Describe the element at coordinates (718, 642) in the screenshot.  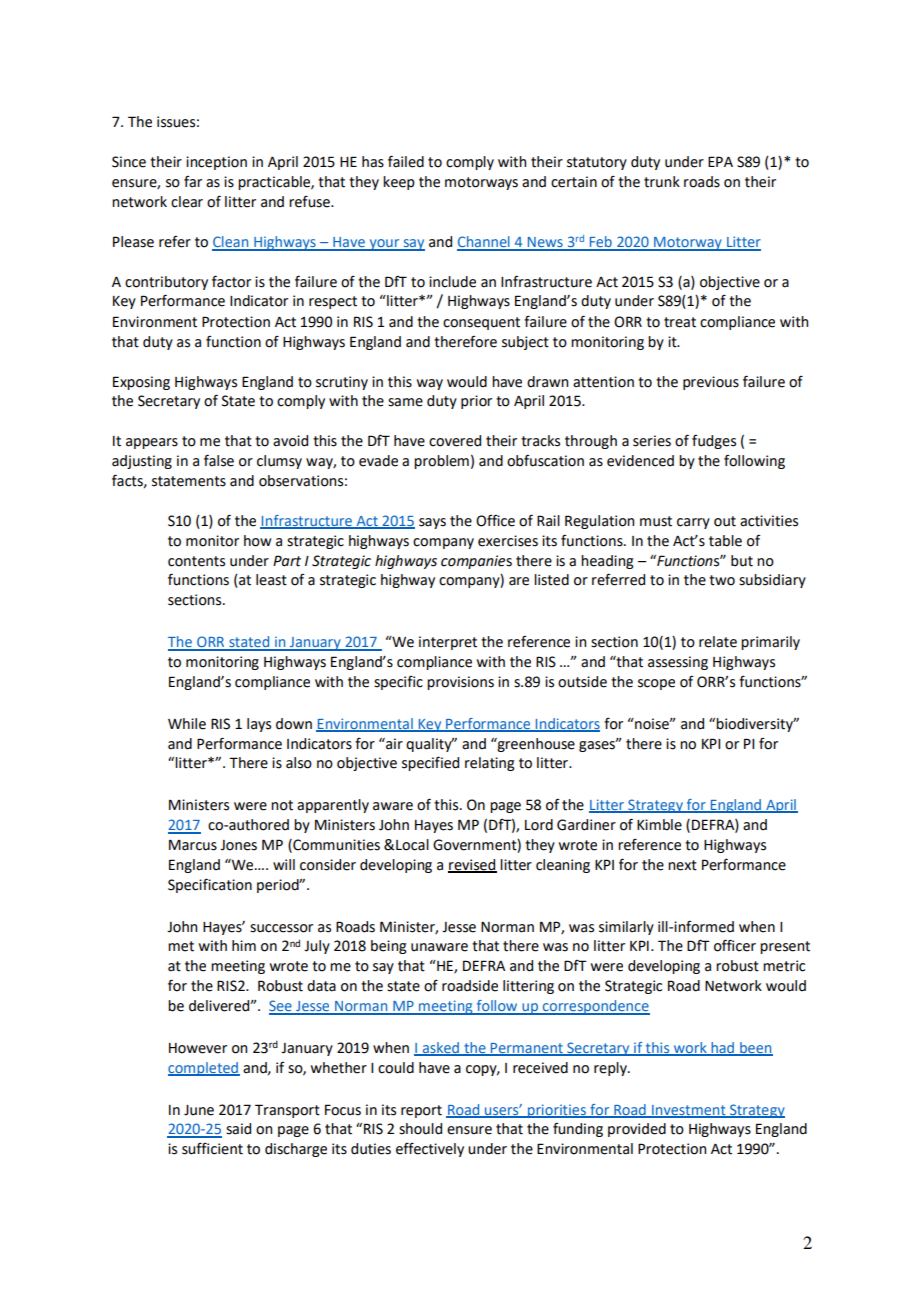
I see `relate` at that location.
